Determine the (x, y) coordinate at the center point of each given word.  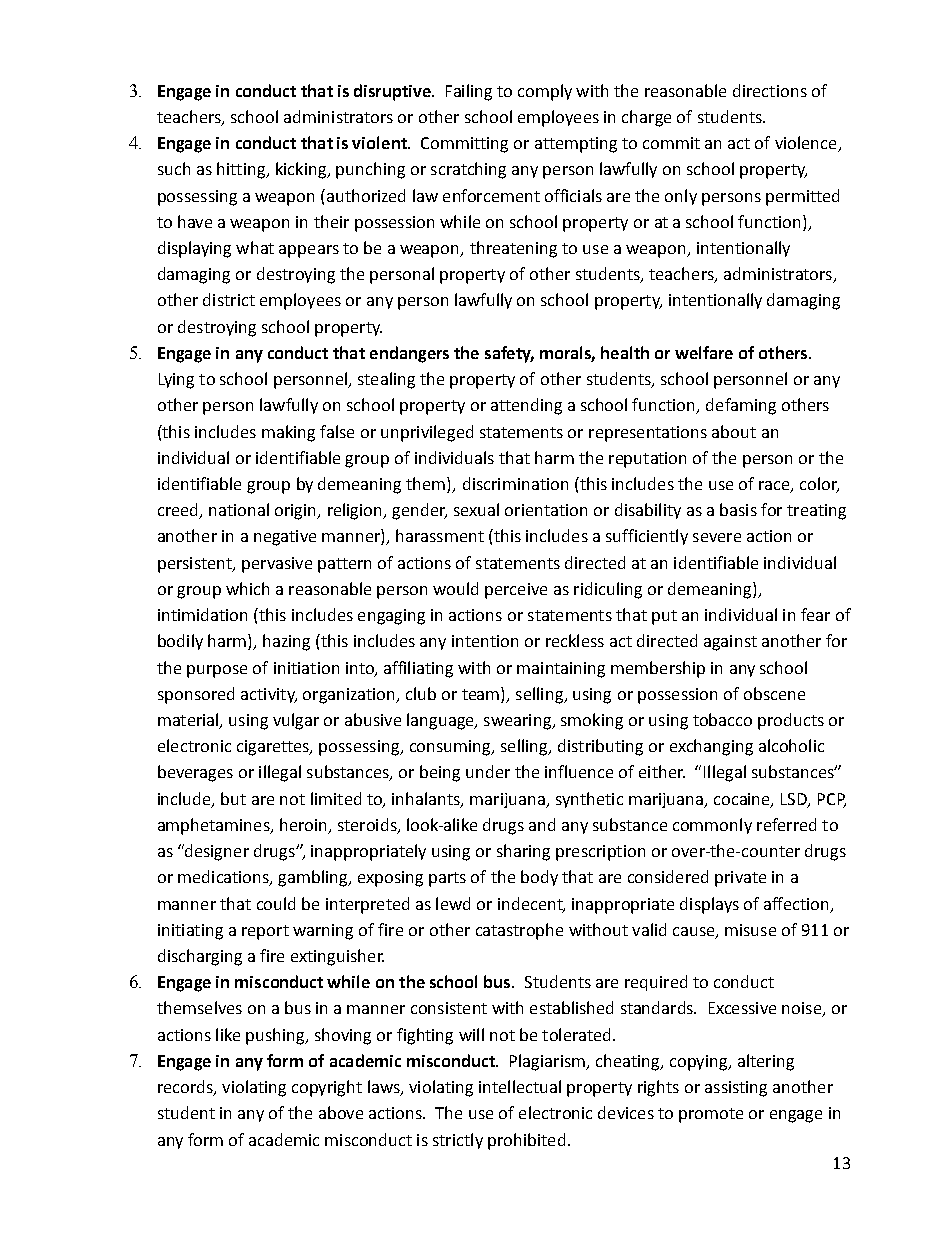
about (734, 431)
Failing (469, 92)
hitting (242, 170)
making (288, 433)
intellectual (520, 1086)
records (186, 1088)
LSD (795, 800)
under (488, 771)
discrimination (515, 483)
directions (770, 90)
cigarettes (274, 748)
